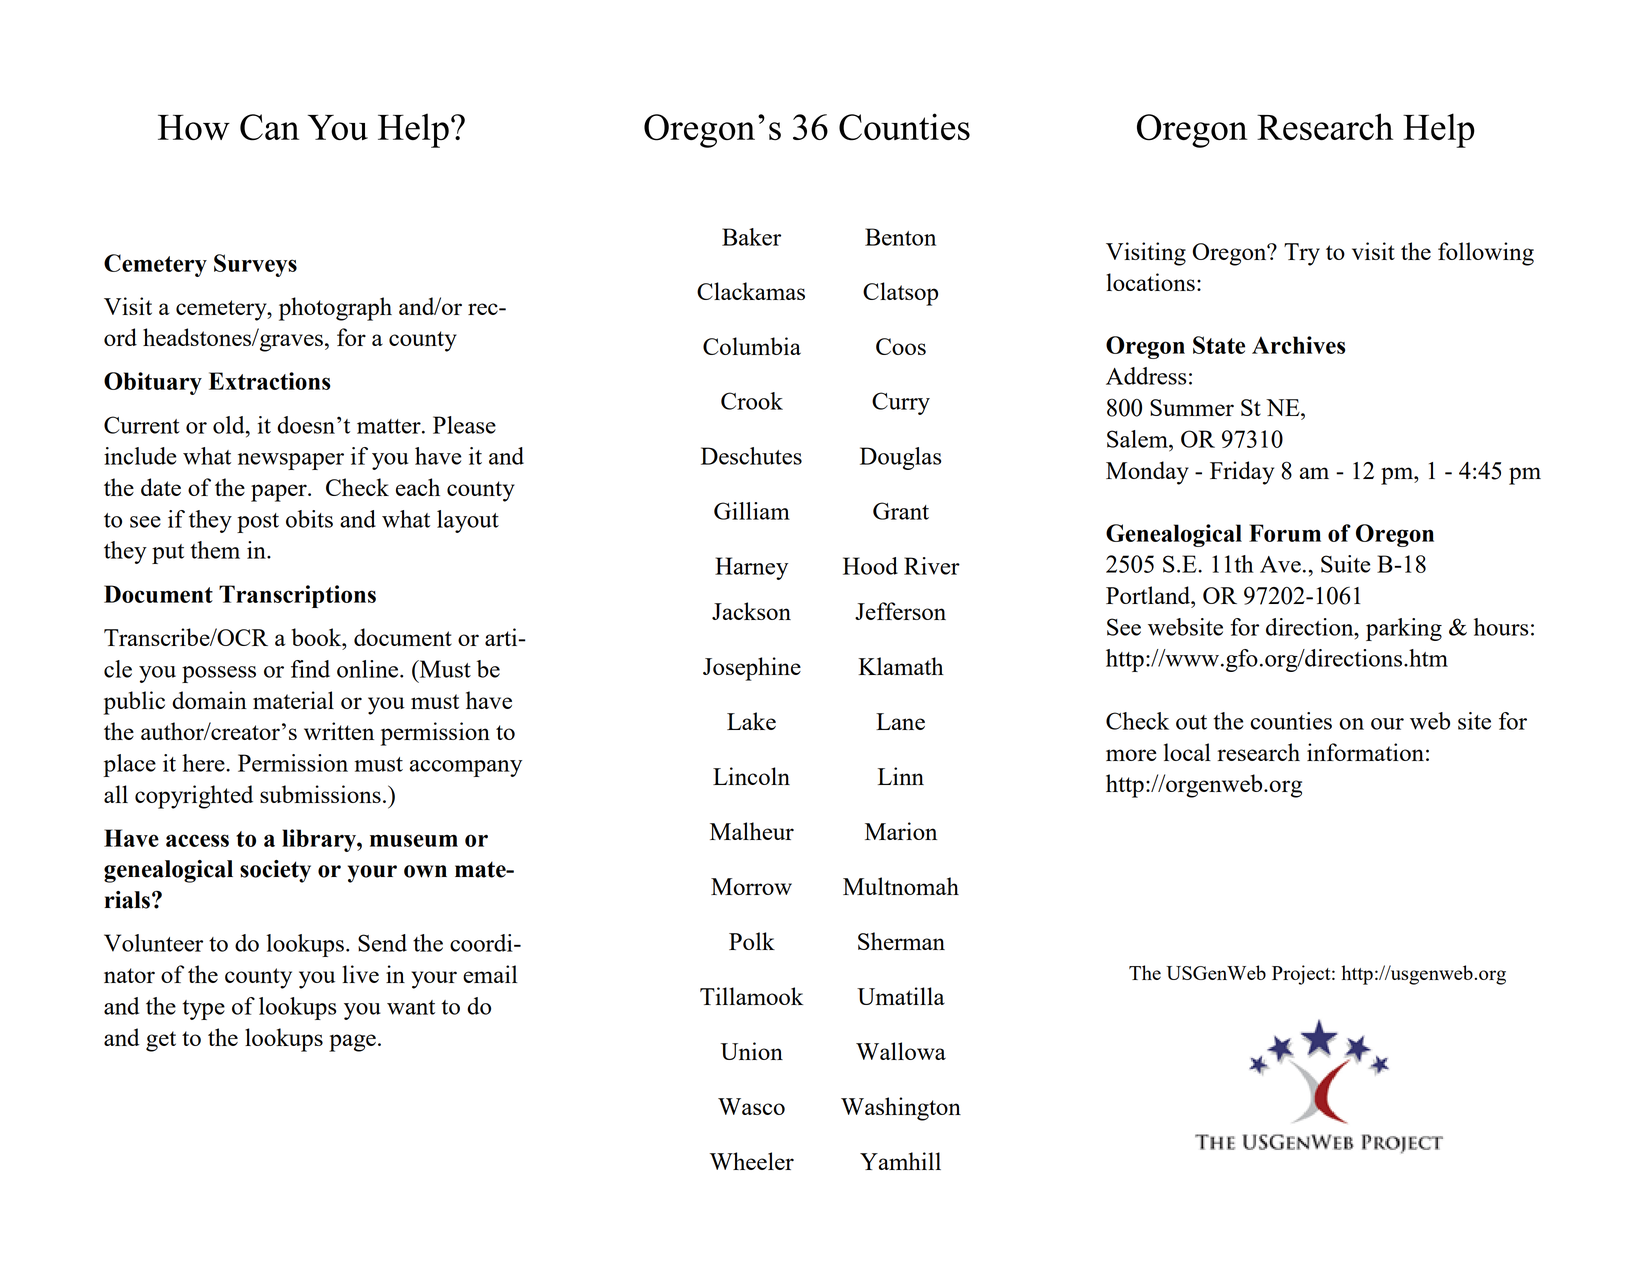 This screenshot has height=1269, width=1642. What do you see at coordinates (1365, 752) in the screenshot?
I see `information` at bounding box center [1365, 752].
